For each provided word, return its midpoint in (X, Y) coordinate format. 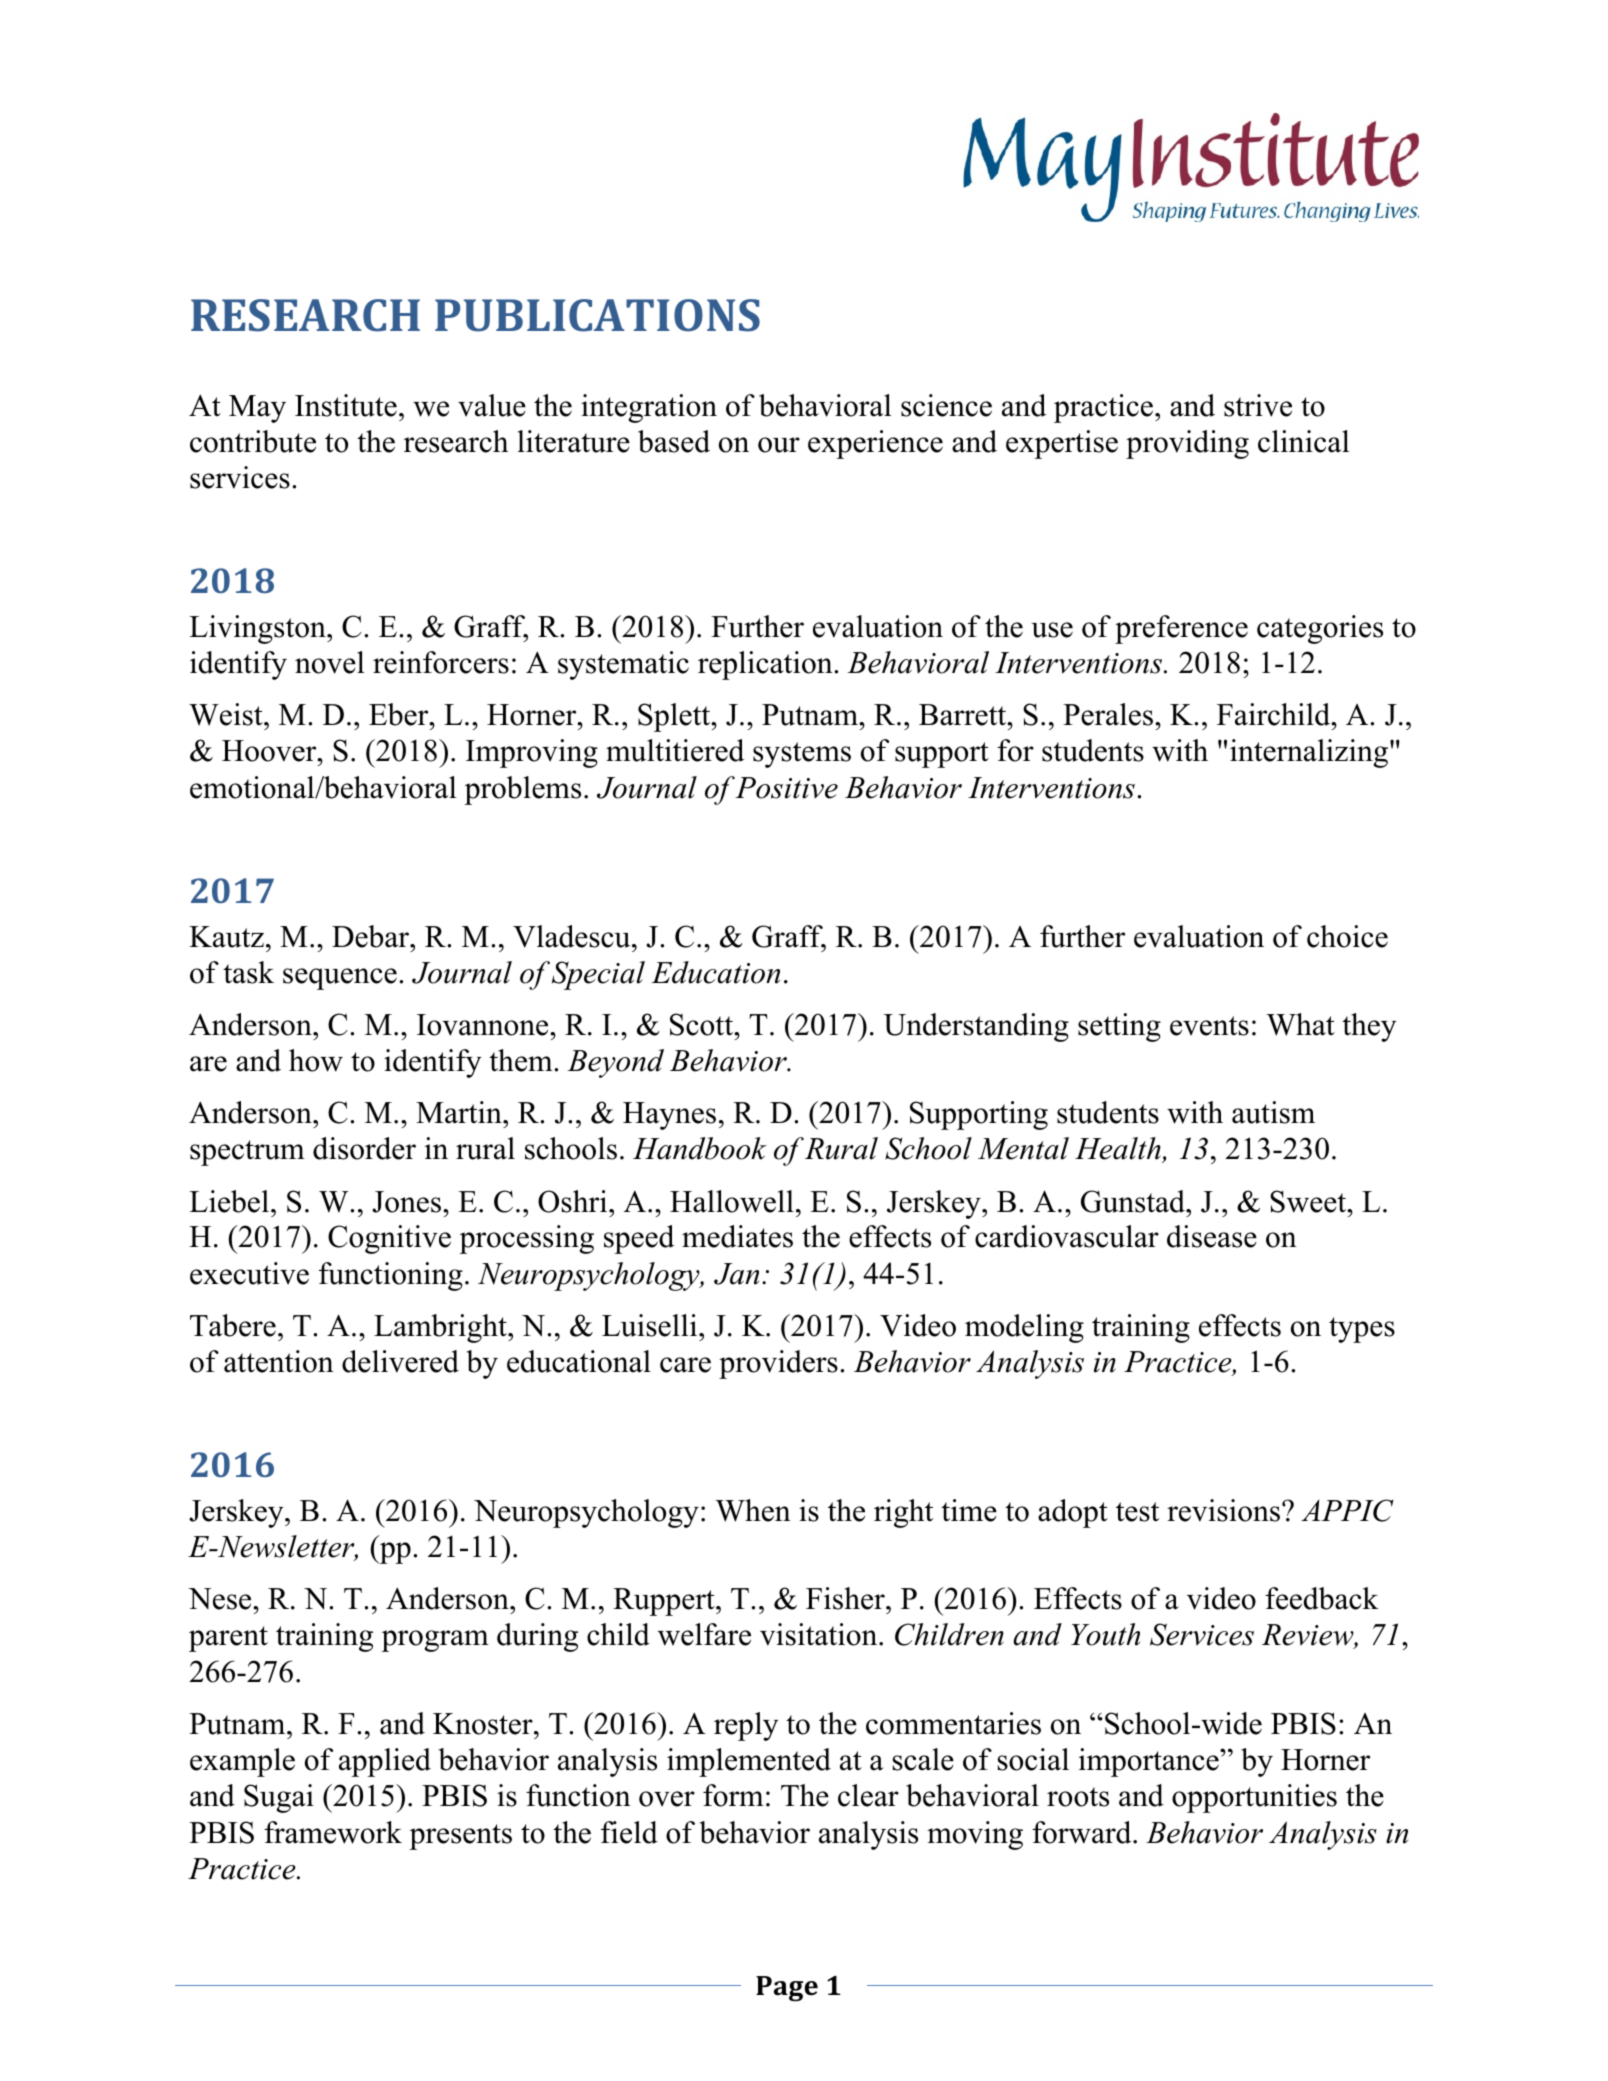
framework (333, 1832)
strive (1258, 405)
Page (787, 1989)
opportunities (1254, 1798)
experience (875, 444)
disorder (364, 1148)
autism (1273, 1112)
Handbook (700, 1148)
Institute (346, 405)
